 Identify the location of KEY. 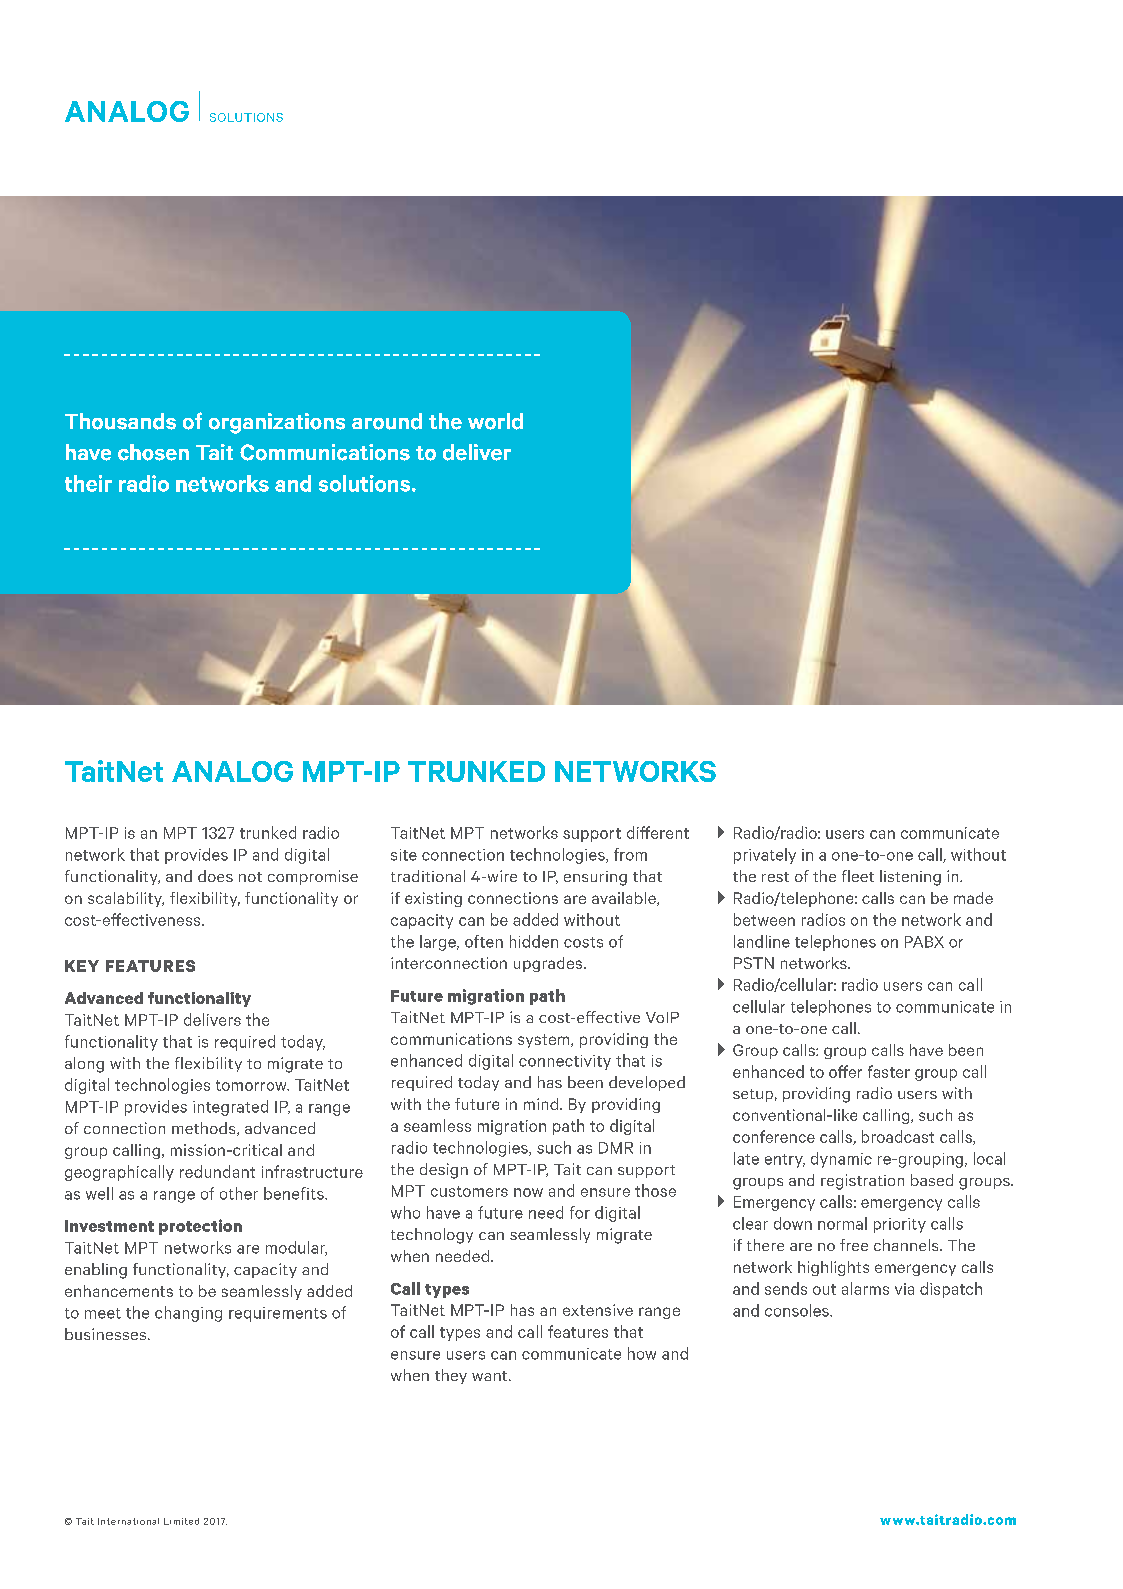
(82, 966).
